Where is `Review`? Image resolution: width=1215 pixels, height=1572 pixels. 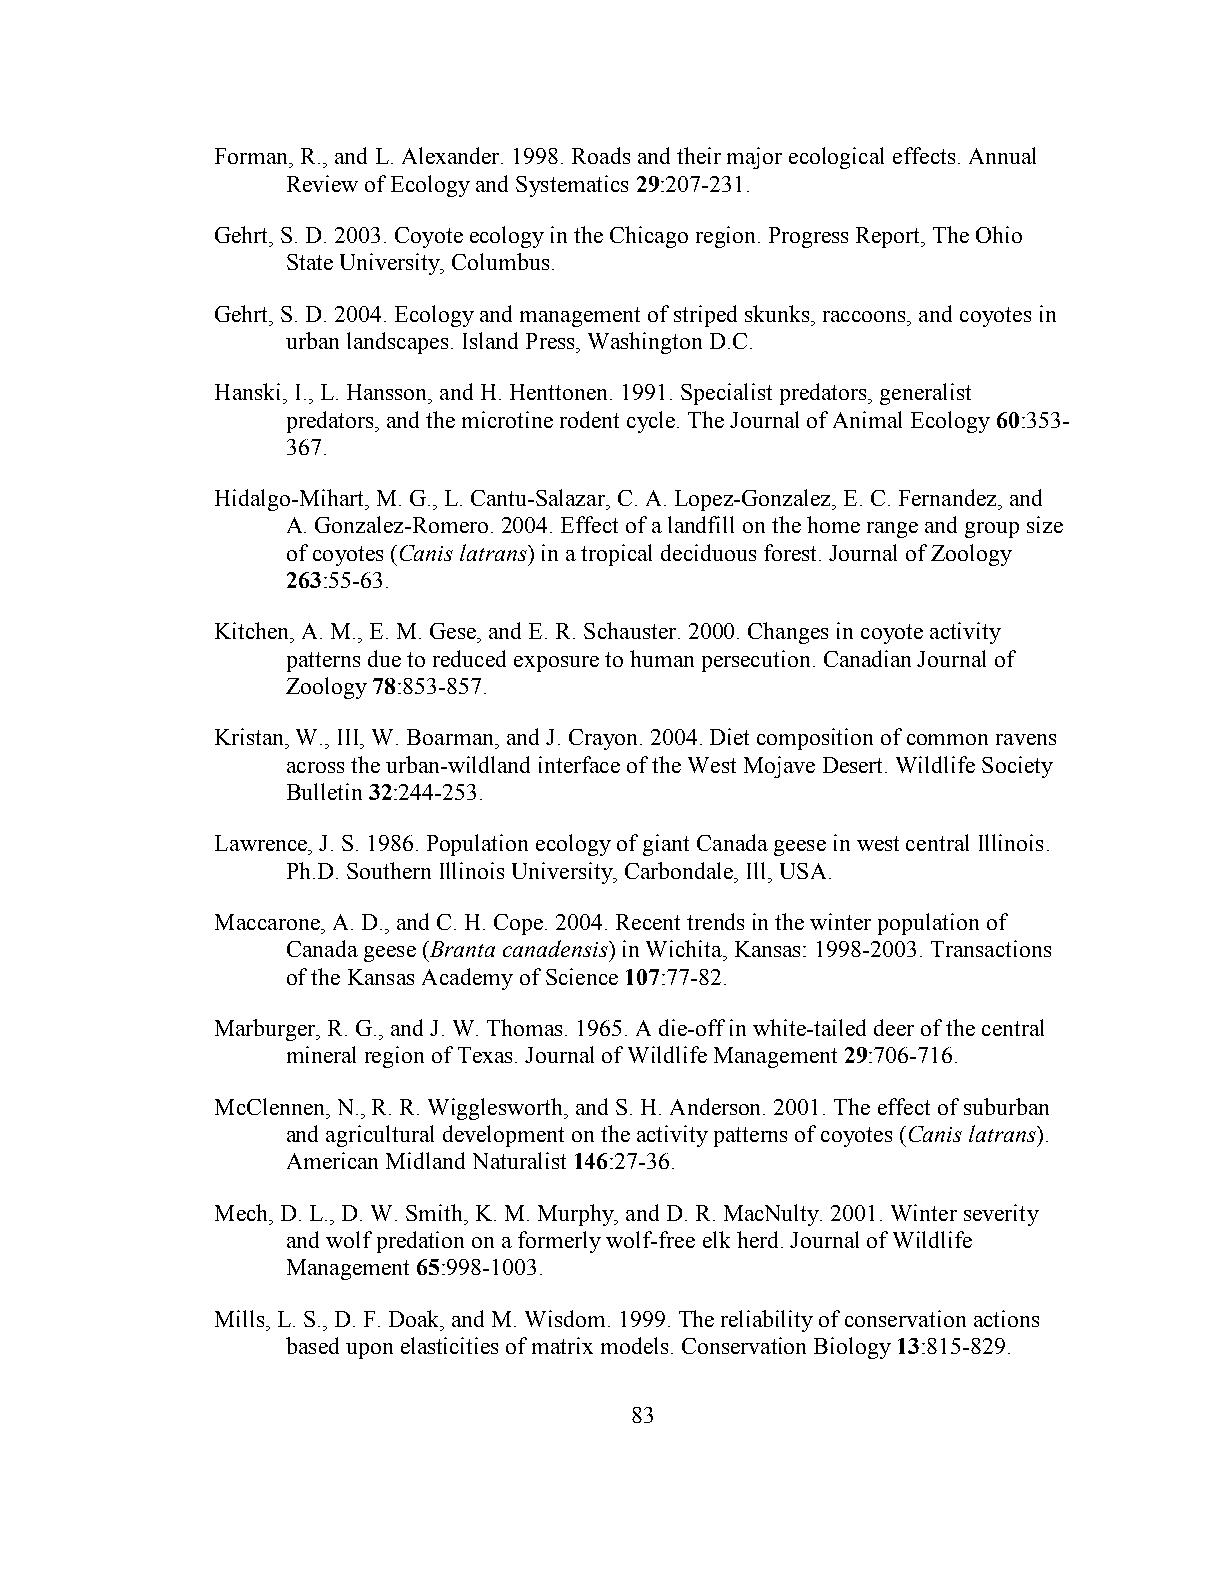 Review is located at coordinates (322, 183).
